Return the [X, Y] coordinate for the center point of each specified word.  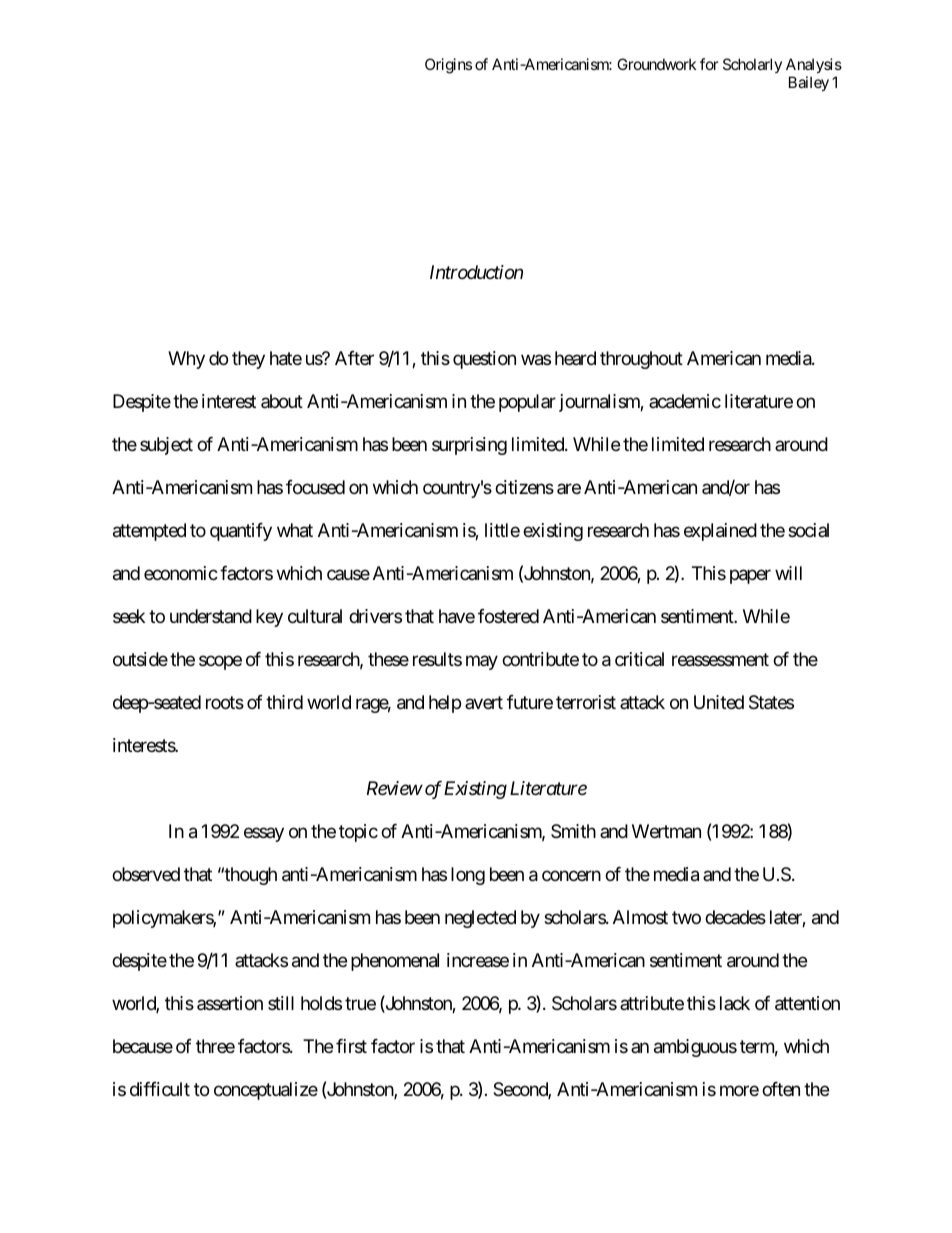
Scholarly [752, 65]
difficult [160, 1089]
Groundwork [656, 64]
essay [264, 834]
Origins [448, 66]
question [484, 360]
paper [750, 577]
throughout [641, 360]
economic [181, 573]
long [468, 876]
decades [735, 917]
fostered [508, 616]
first [351, 1046]
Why [186, 360]
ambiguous [695, 1048]
